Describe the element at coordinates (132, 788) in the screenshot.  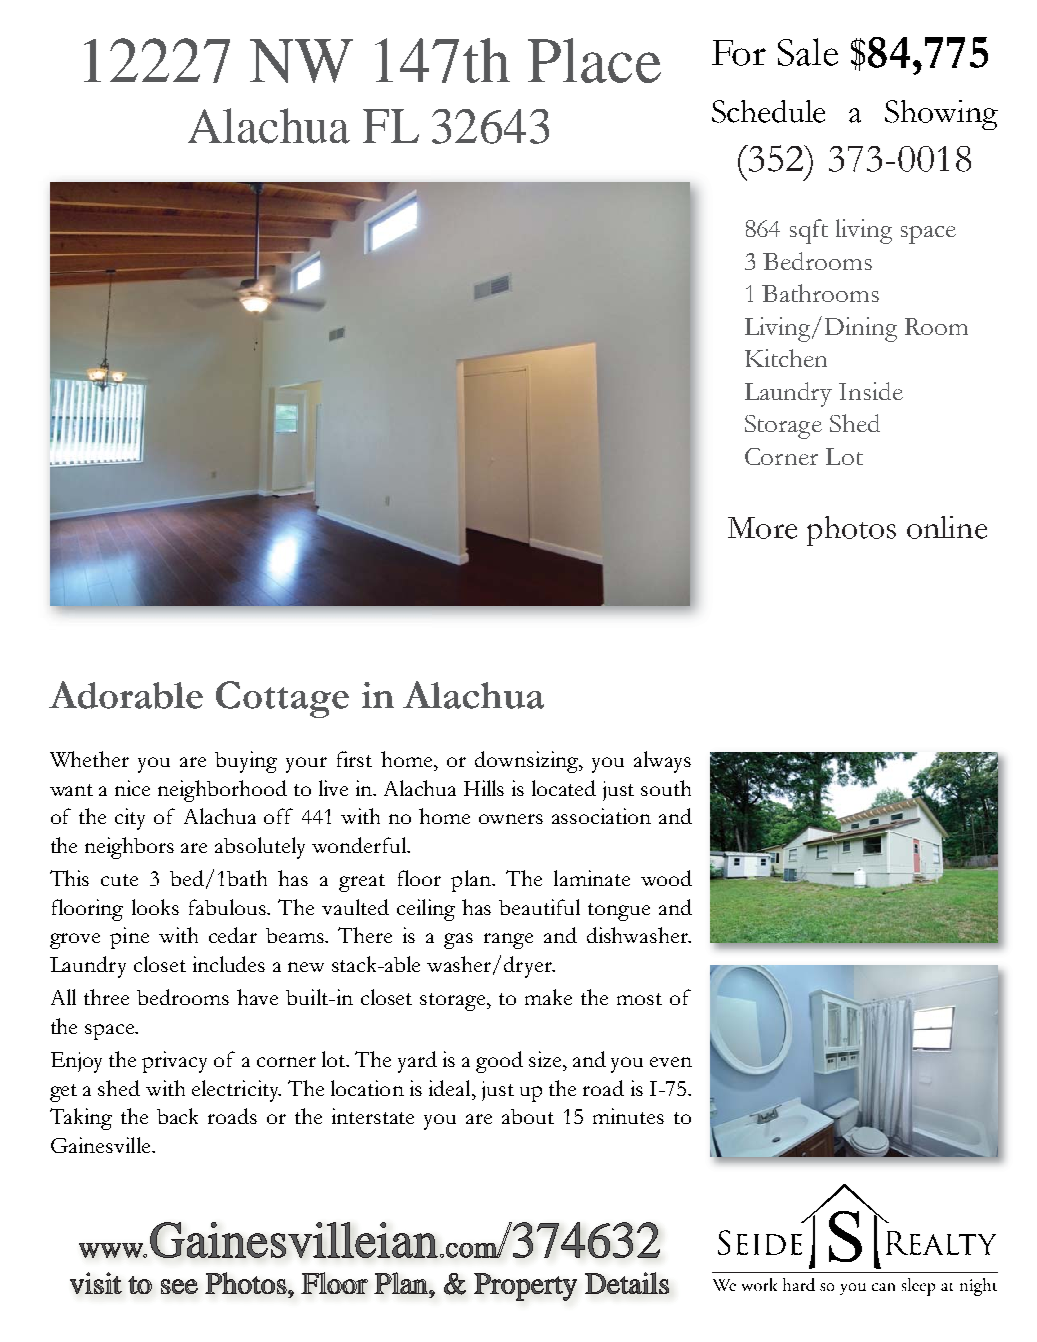
I see `nice` at that location.
